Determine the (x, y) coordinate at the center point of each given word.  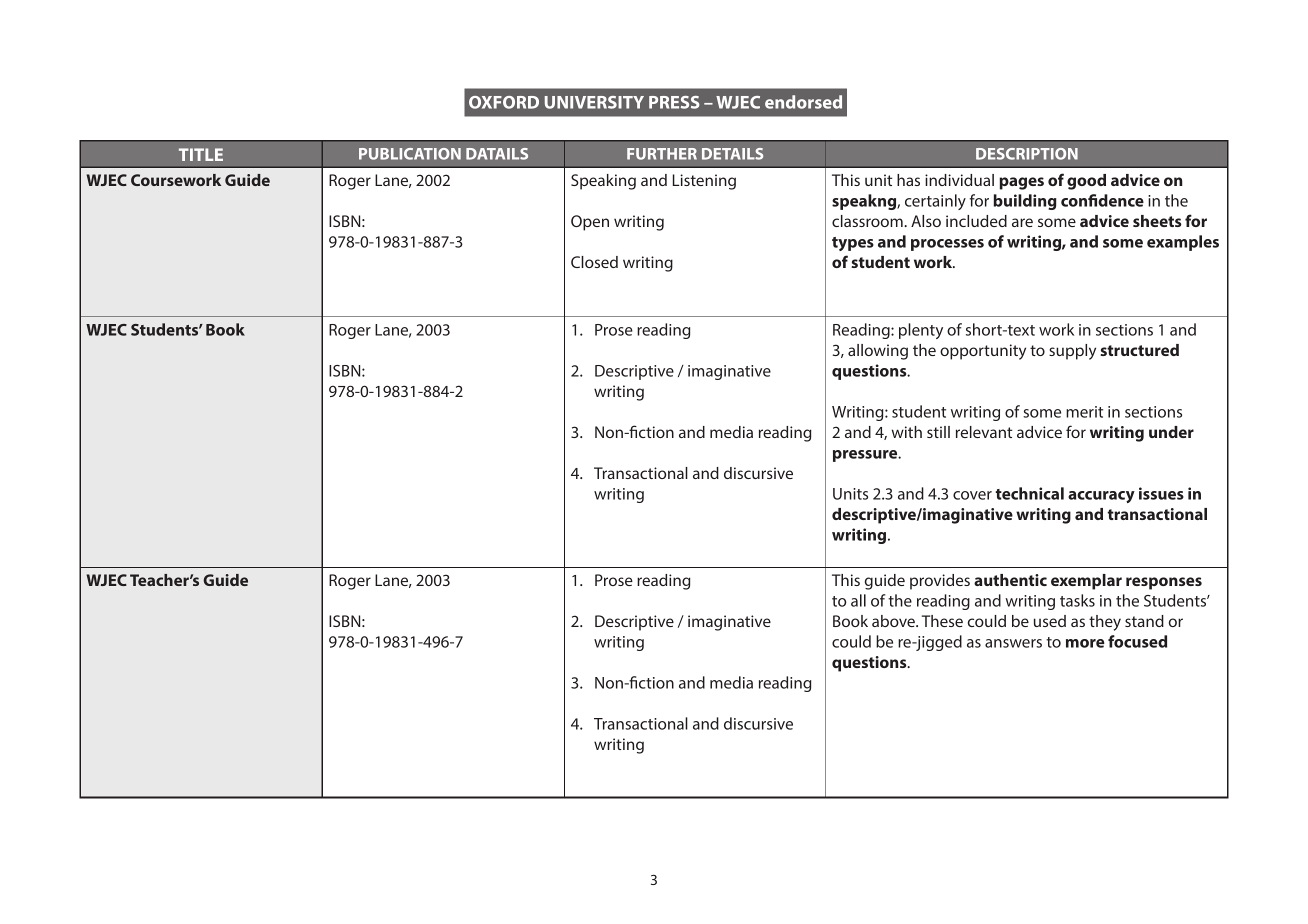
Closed (594, 262)
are (1022, 222)
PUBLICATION (410, 154)
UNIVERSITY (594, 102)
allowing (878, 352)
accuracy (1101, 497)
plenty (921, 331)
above (894, 621)
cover (972, 495)
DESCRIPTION (1027, 154)
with (907, 432)
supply (1072, 352)
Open (590, 223)
